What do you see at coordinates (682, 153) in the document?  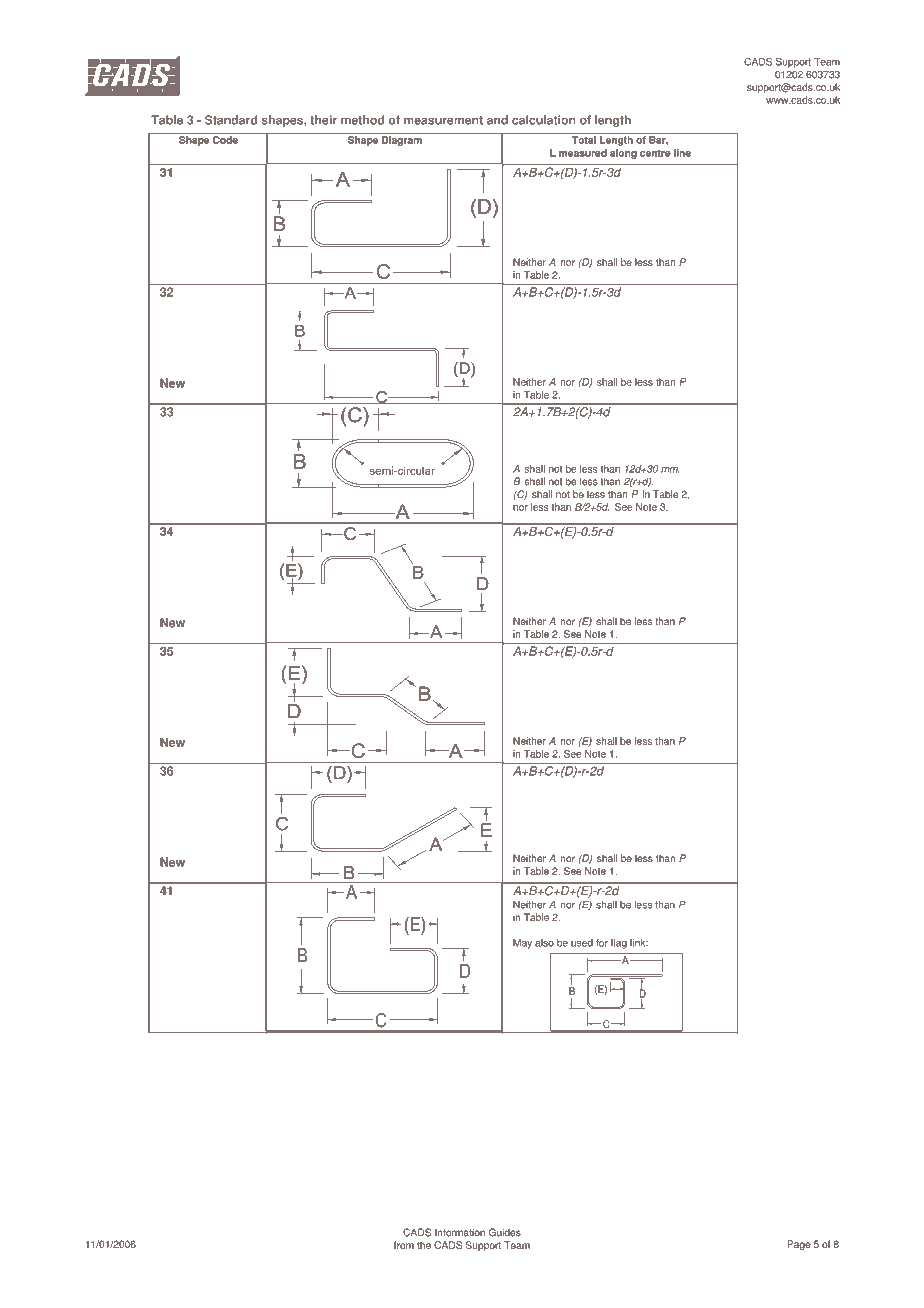 I see `line` at bounding box center [682, 153].
